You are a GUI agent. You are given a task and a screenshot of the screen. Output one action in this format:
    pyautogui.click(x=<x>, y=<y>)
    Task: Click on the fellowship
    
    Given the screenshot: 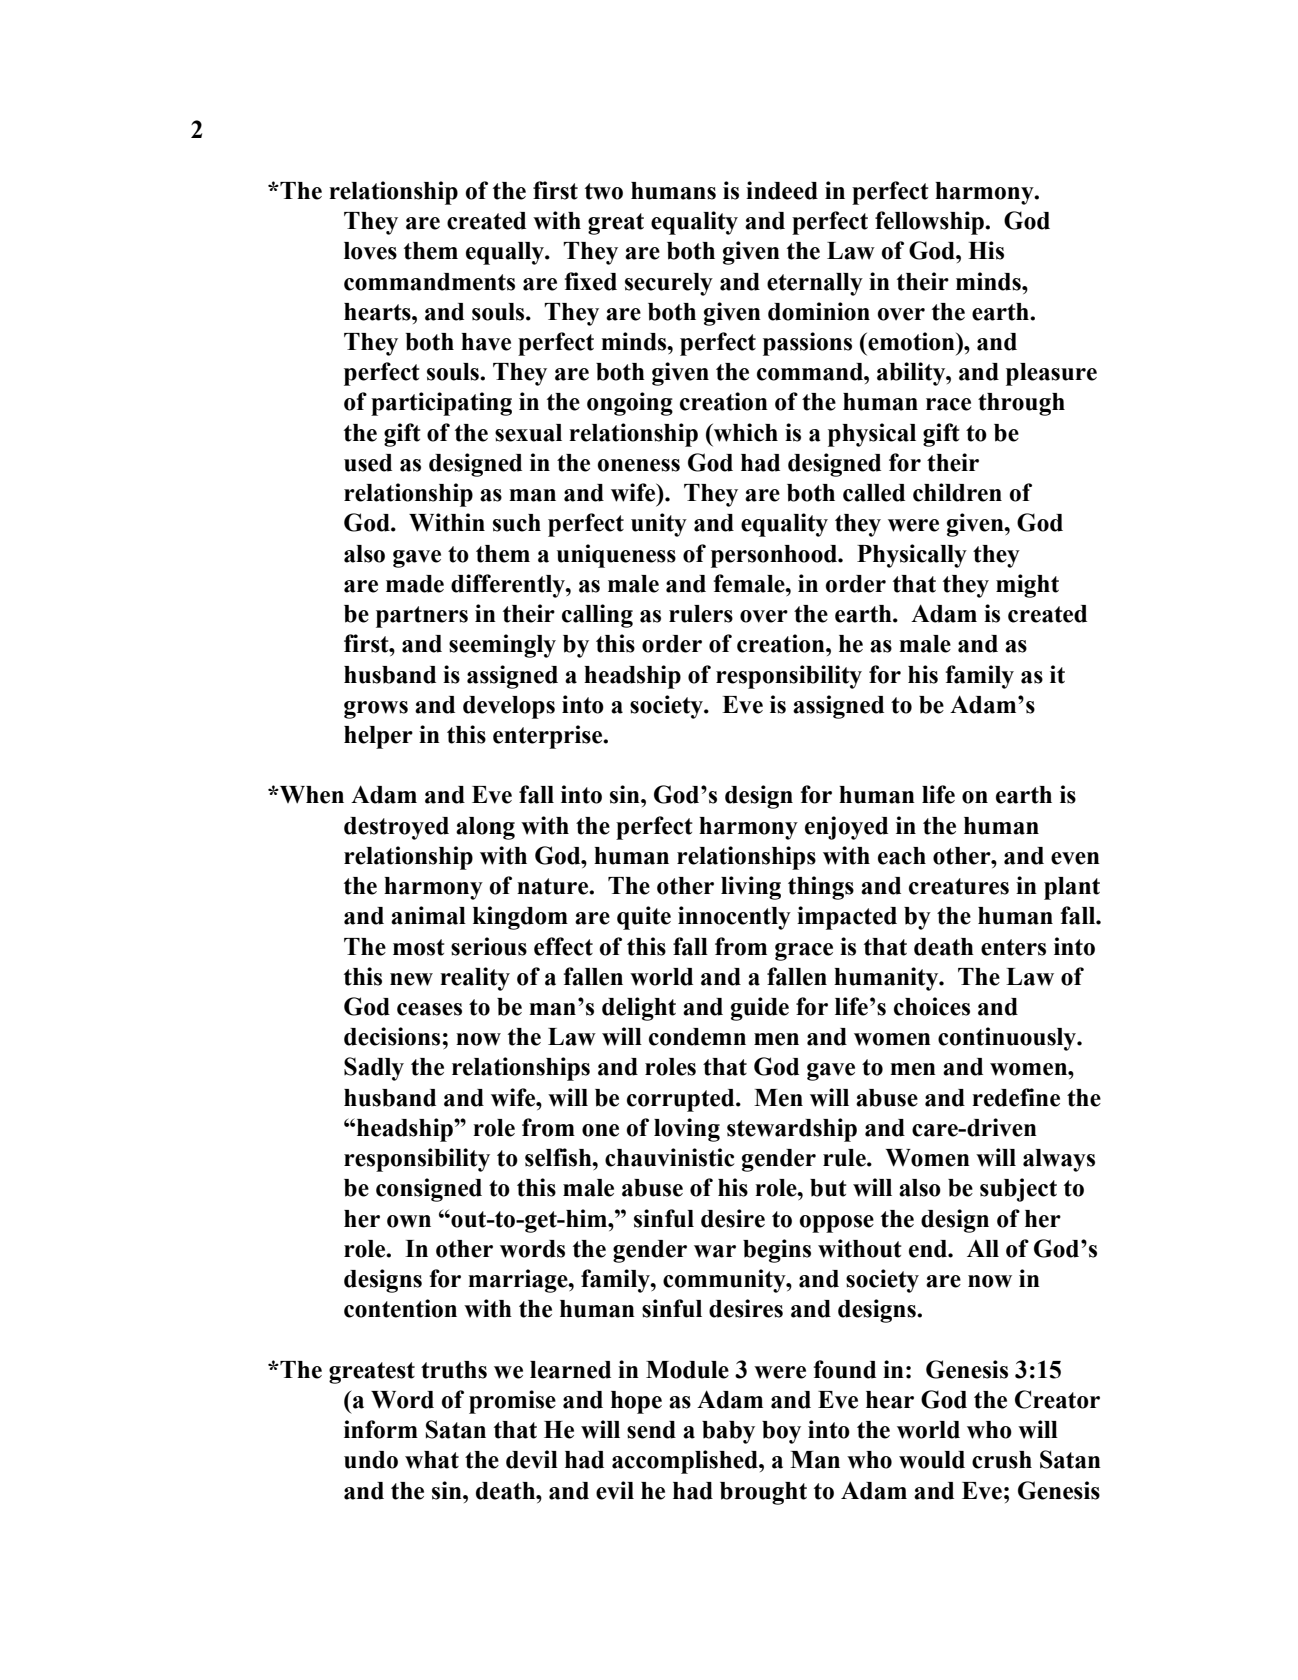 What is the action you would take?
    pyautogui.click(x=930, y=223)
